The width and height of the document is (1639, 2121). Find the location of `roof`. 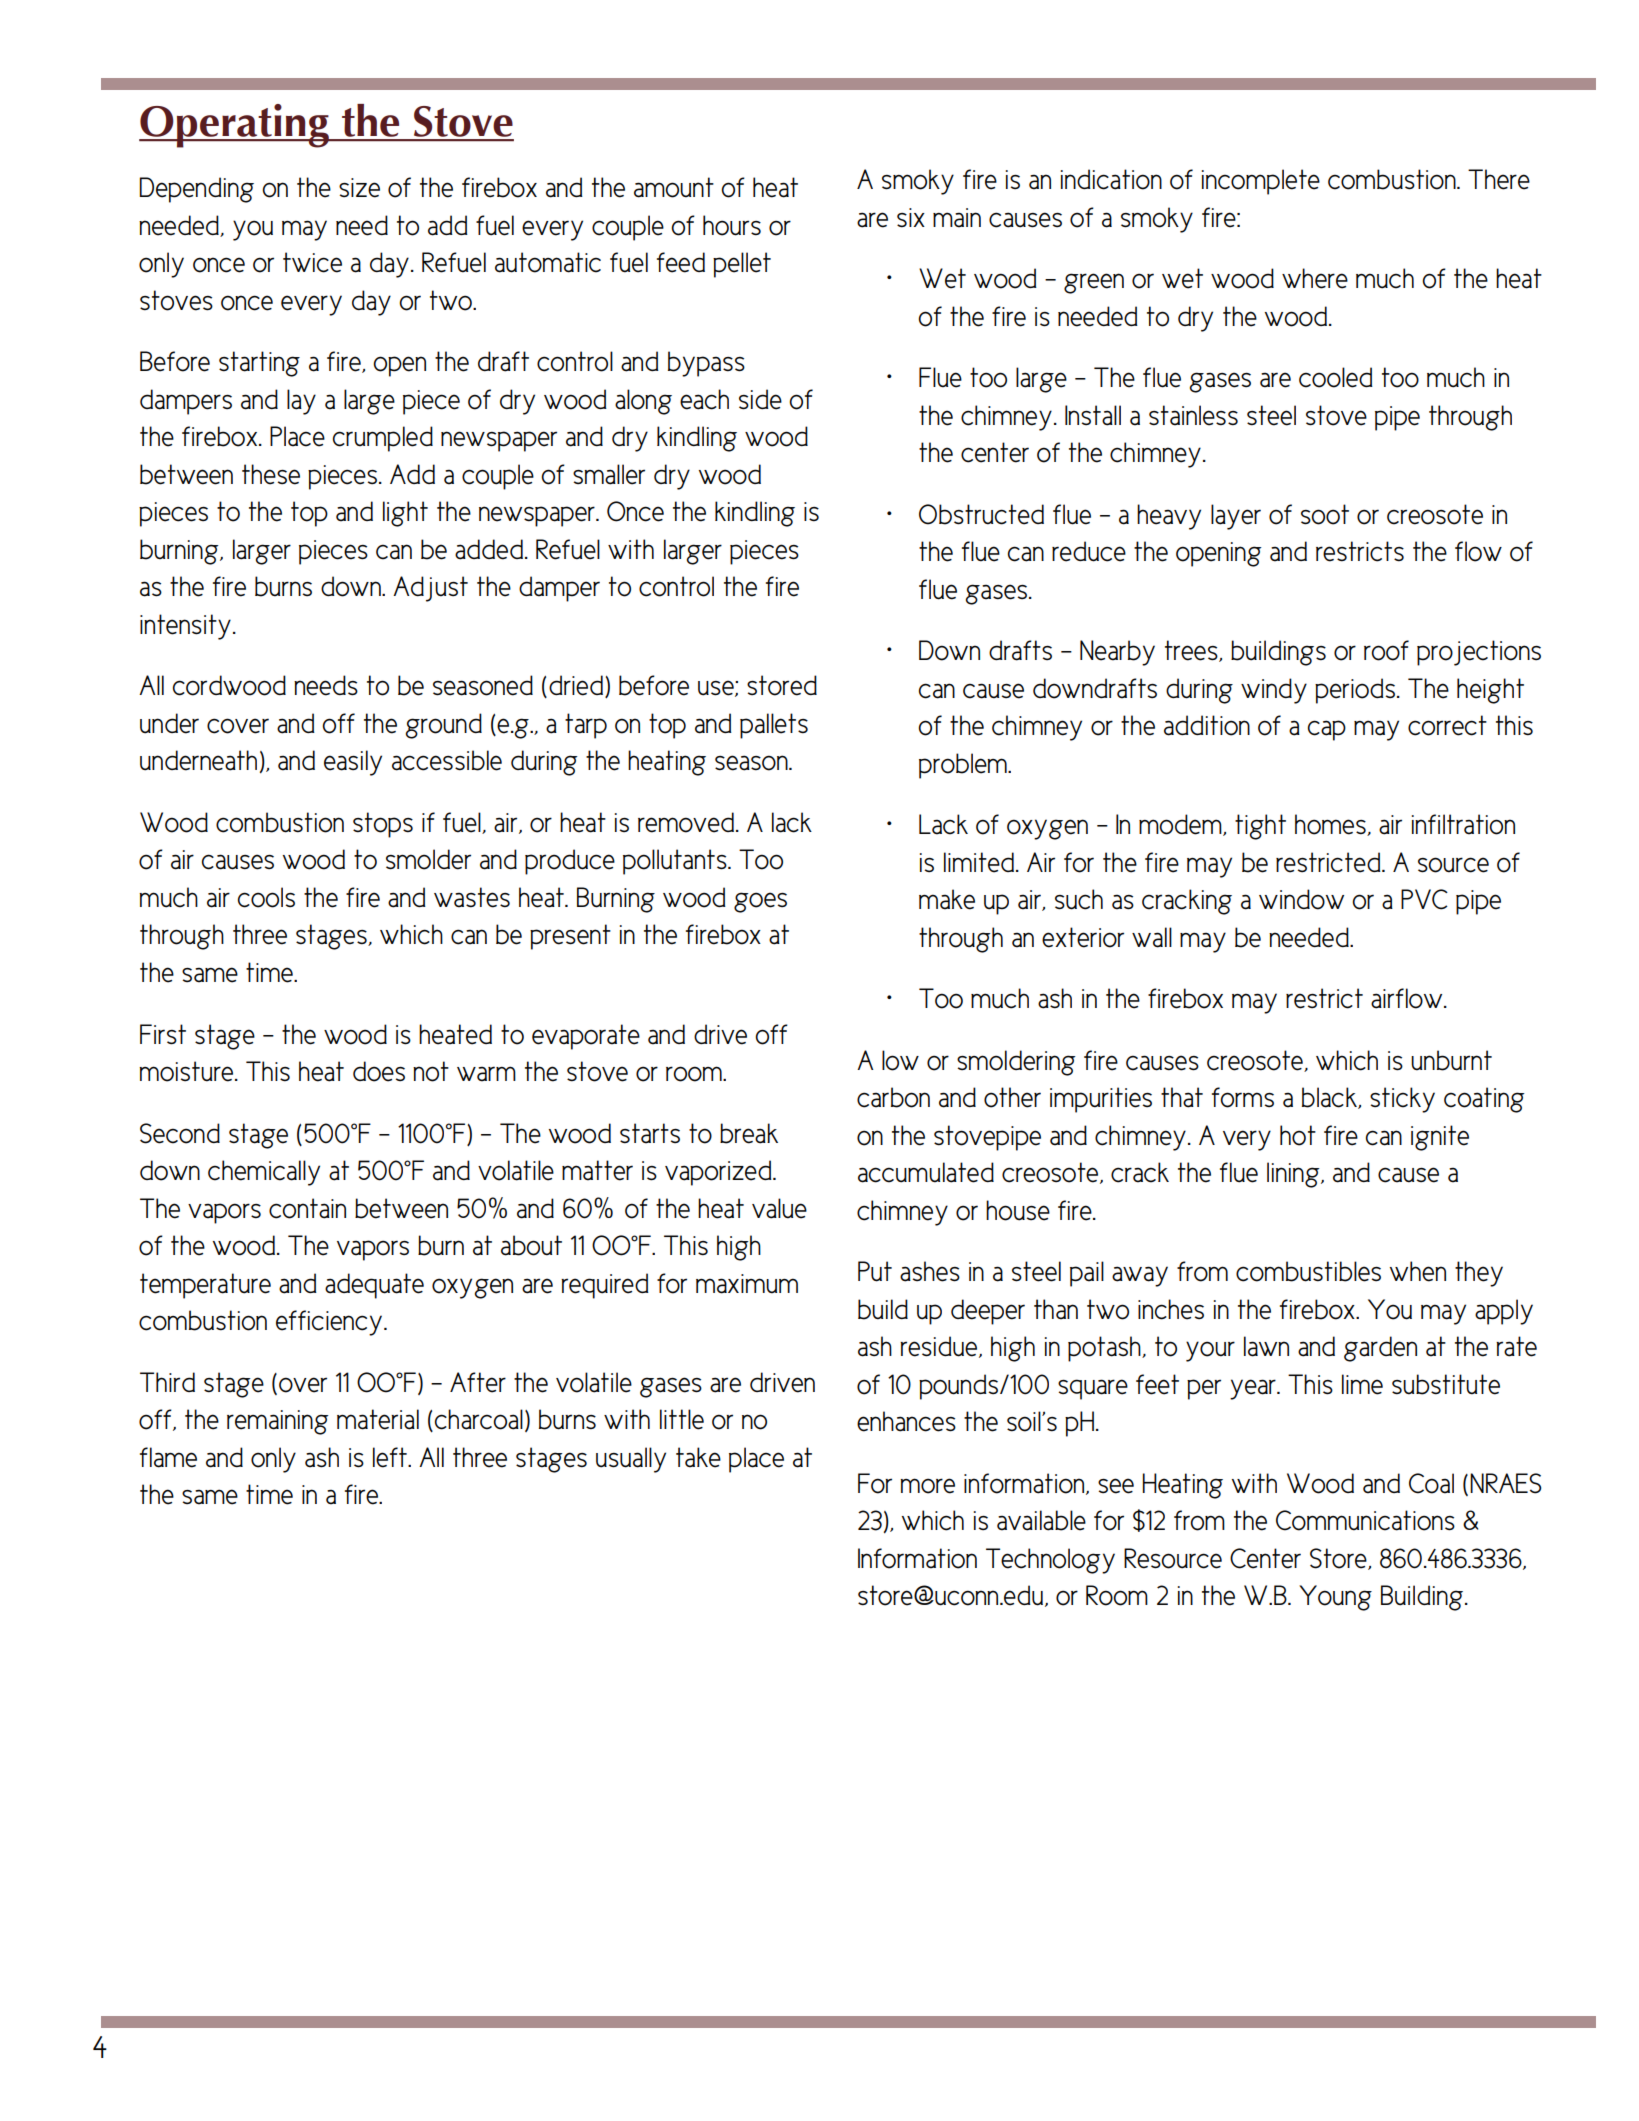

roof is located at coordinates (1386, 650).
